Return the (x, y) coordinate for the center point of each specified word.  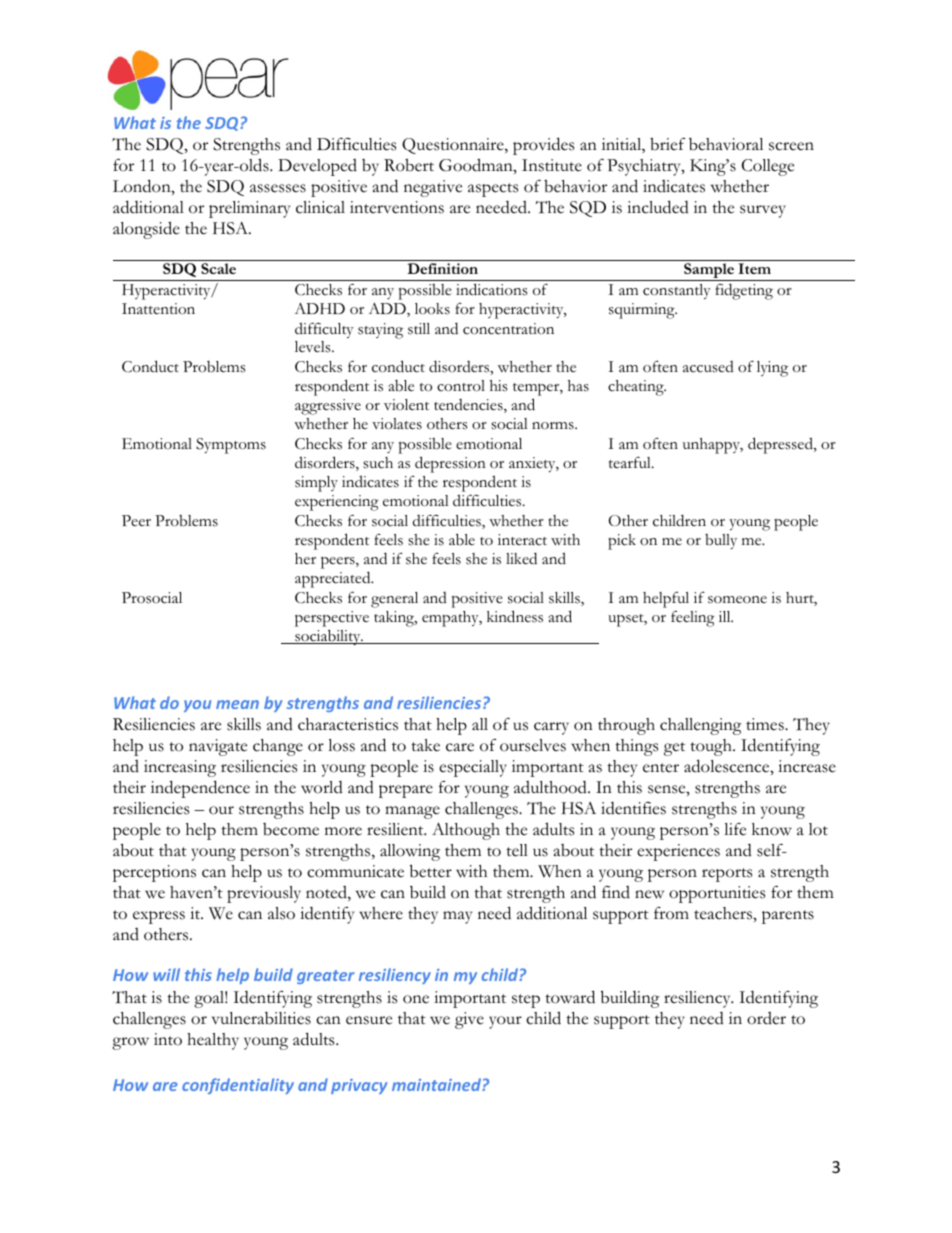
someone (737, 600)
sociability (328, 637)
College (768, 167)
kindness (515, 616)
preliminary (249, 209)
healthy (213, 1041)
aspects (493, 190)
